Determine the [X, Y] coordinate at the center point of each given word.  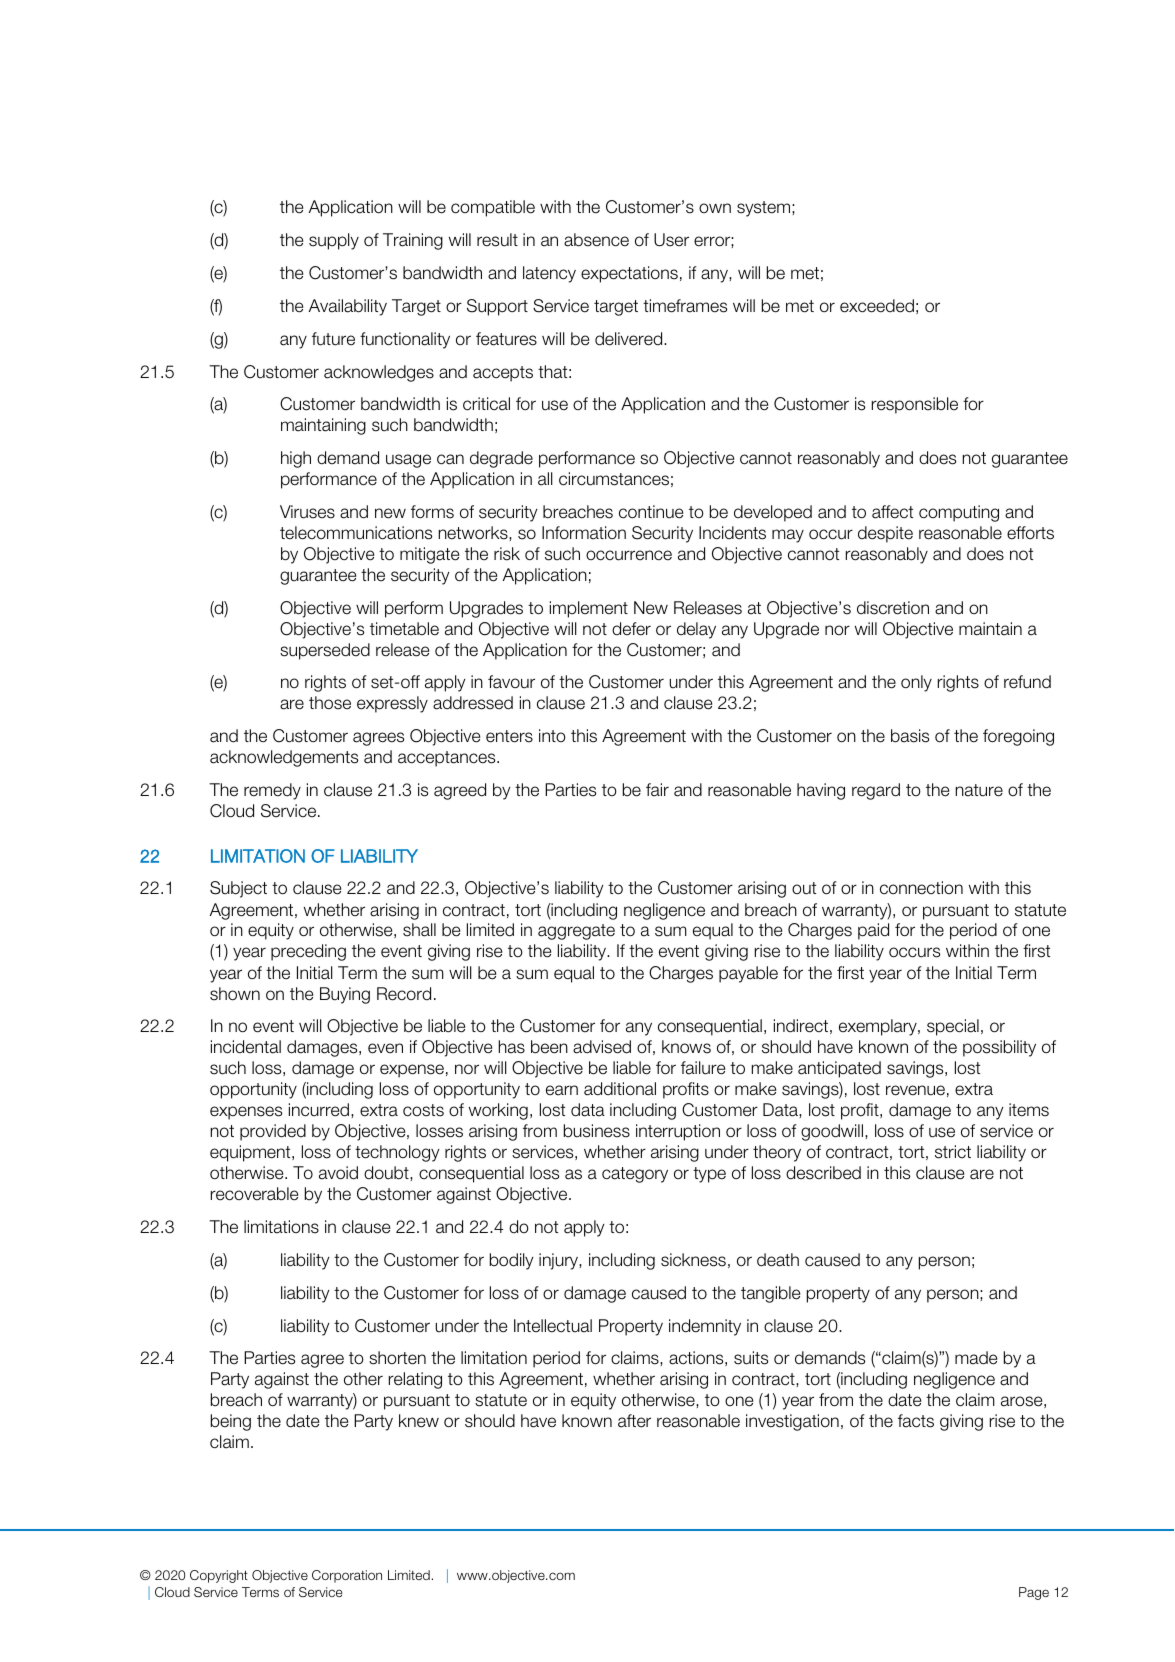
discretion [893, 608]
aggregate [576, 932]
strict [953, 1152]
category [635, 1175]
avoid [338, 1173]
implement [589, 609]
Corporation [347, 1576]
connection [921, 888]
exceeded [877, 306]
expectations [629, 274]
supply [334, 241]
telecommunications [356, 533]
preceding [308, 952]
